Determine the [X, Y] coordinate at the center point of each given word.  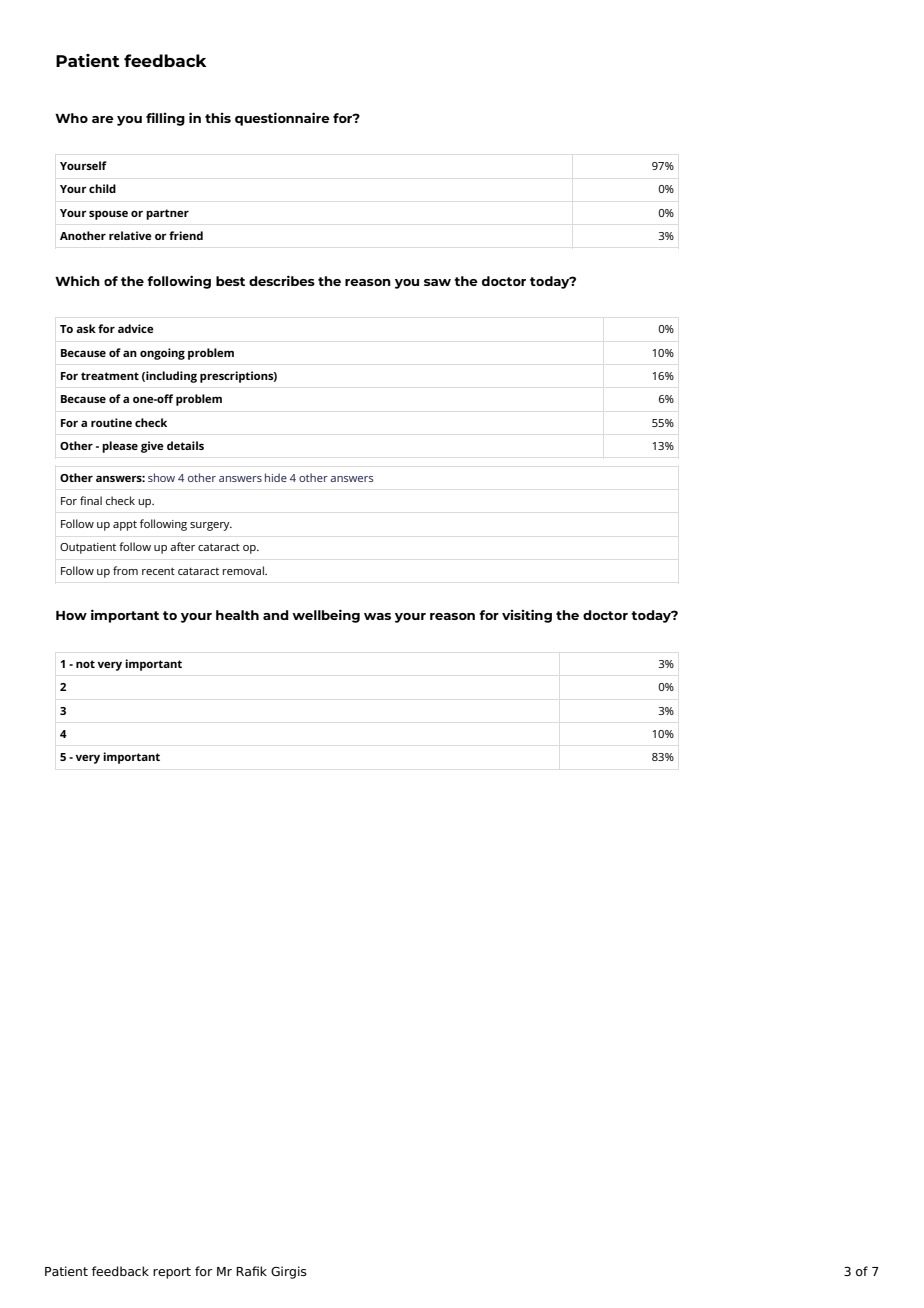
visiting [527, 616]
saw [437, 282]
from [125, 570]
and [276, 615]
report [172, 1273]
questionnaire [282, 119]
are [103, 119]
